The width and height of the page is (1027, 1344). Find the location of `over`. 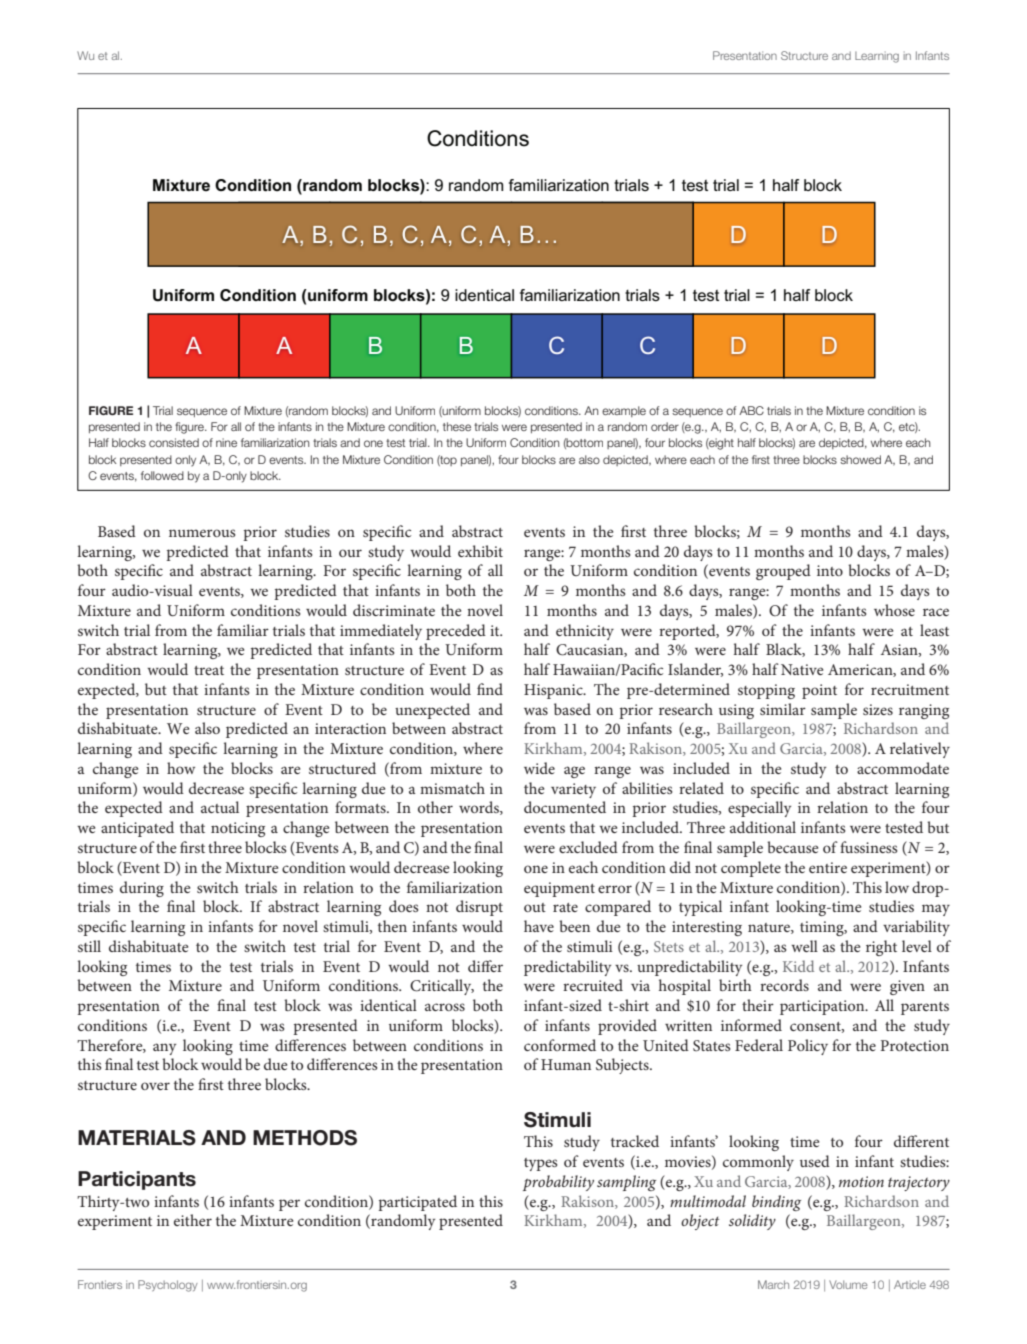

over is located at coordinates (155, 1086).
